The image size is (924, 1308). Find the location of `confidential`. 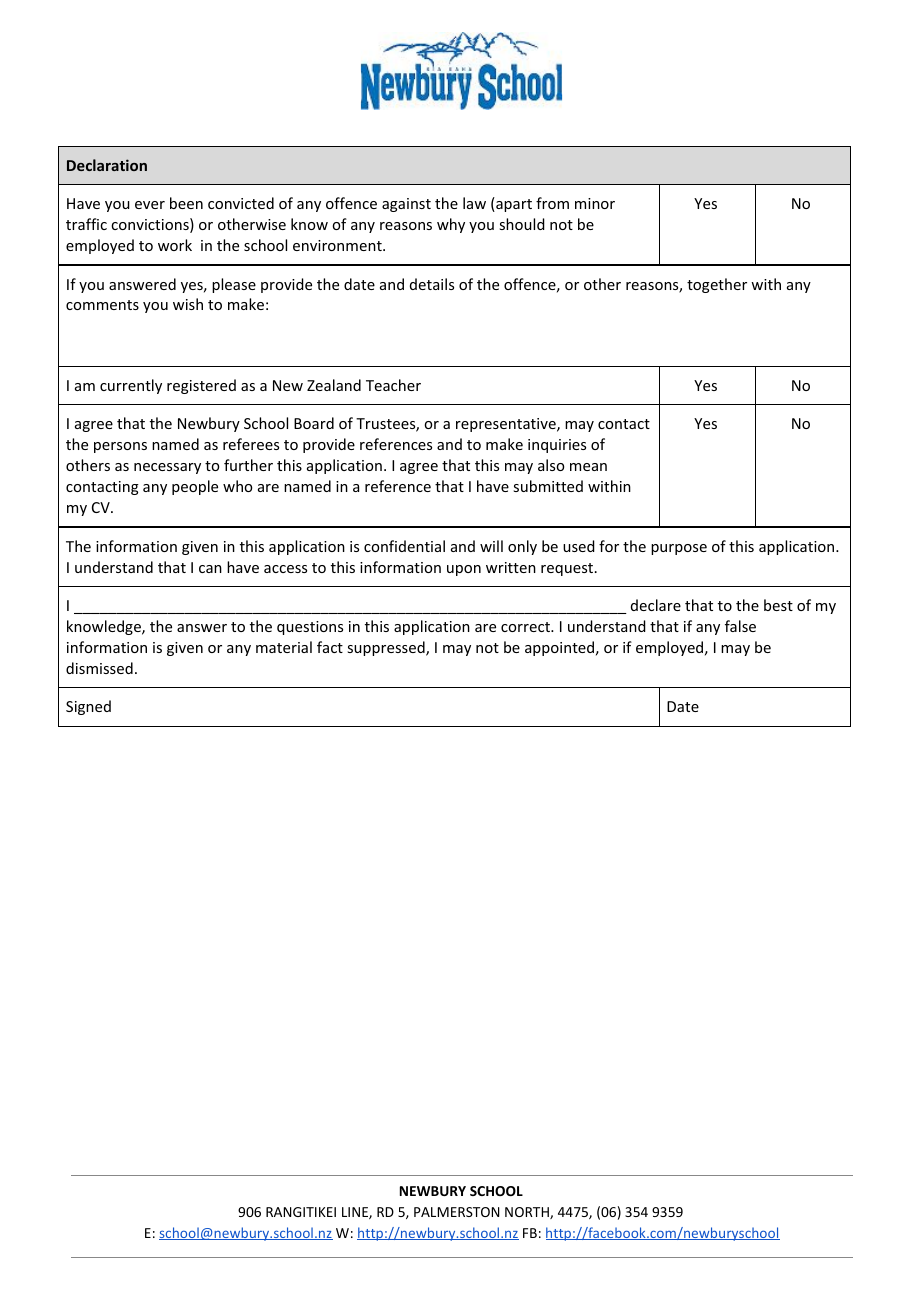

confidential is located at coordinates (404, 546).
